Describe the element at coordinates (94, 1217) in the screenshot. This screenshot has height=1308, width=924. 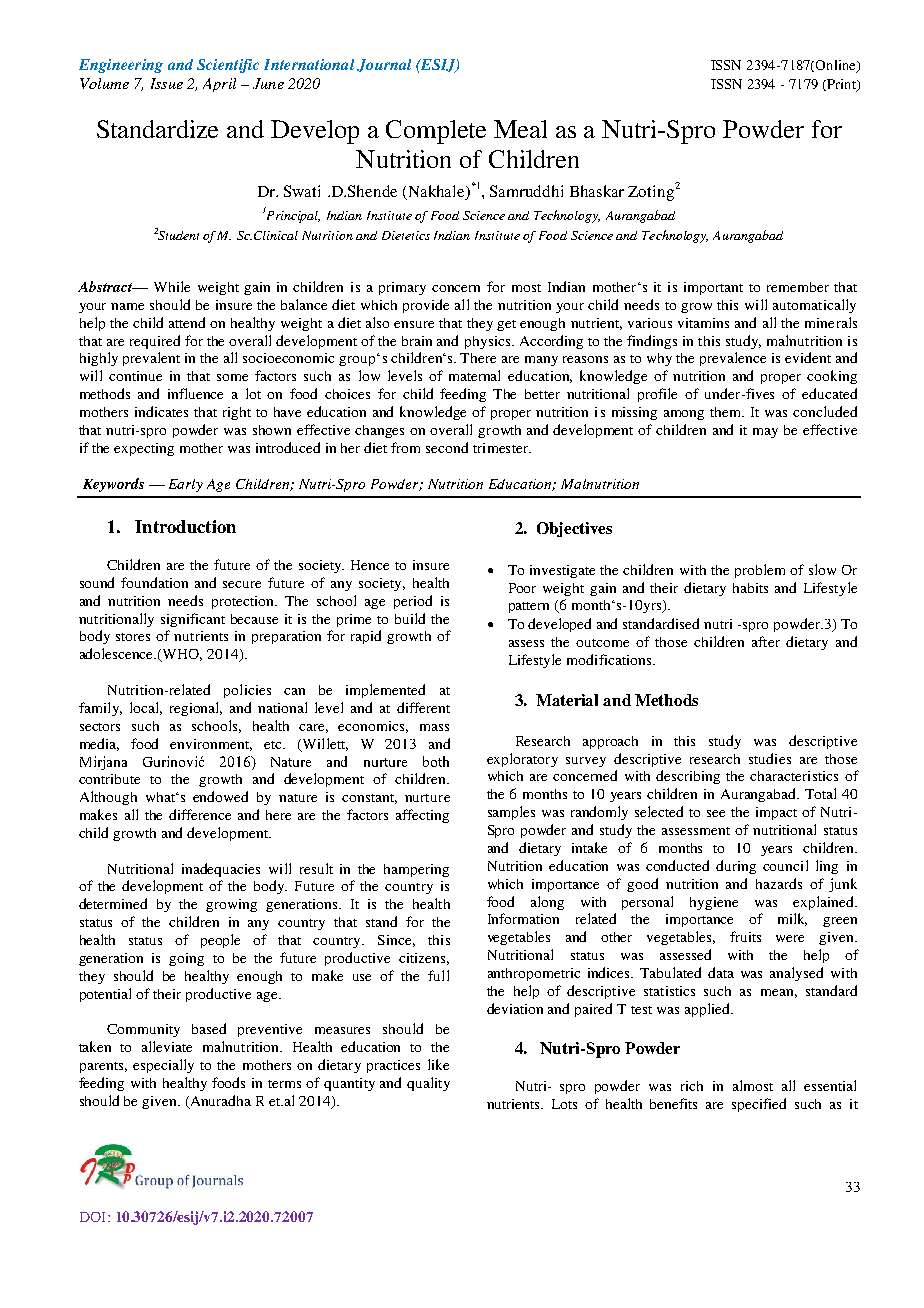
I see `DOI` at that location.
